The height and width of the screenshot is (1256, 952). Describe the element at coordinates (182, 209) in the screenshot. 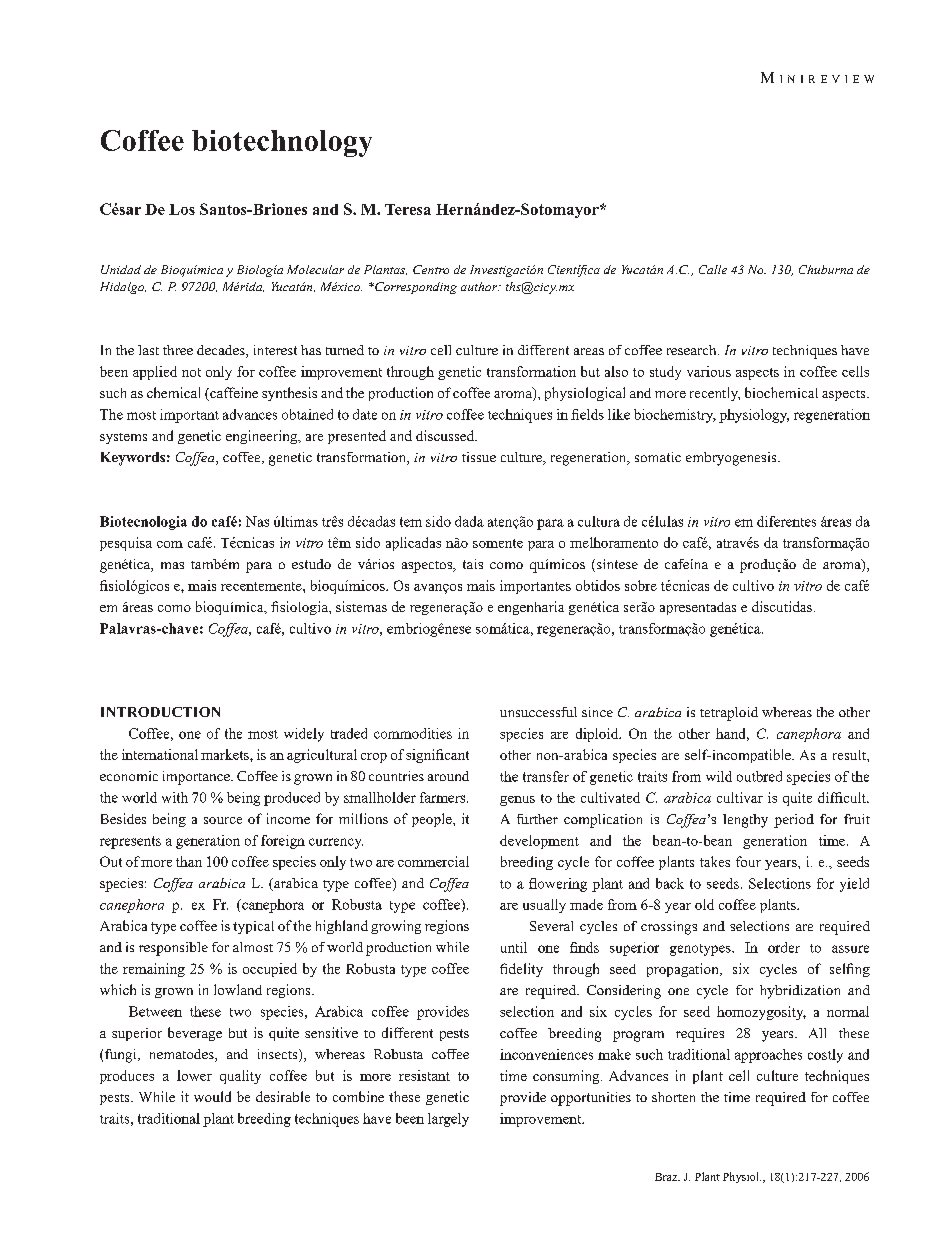

I see `Los` at that location.
